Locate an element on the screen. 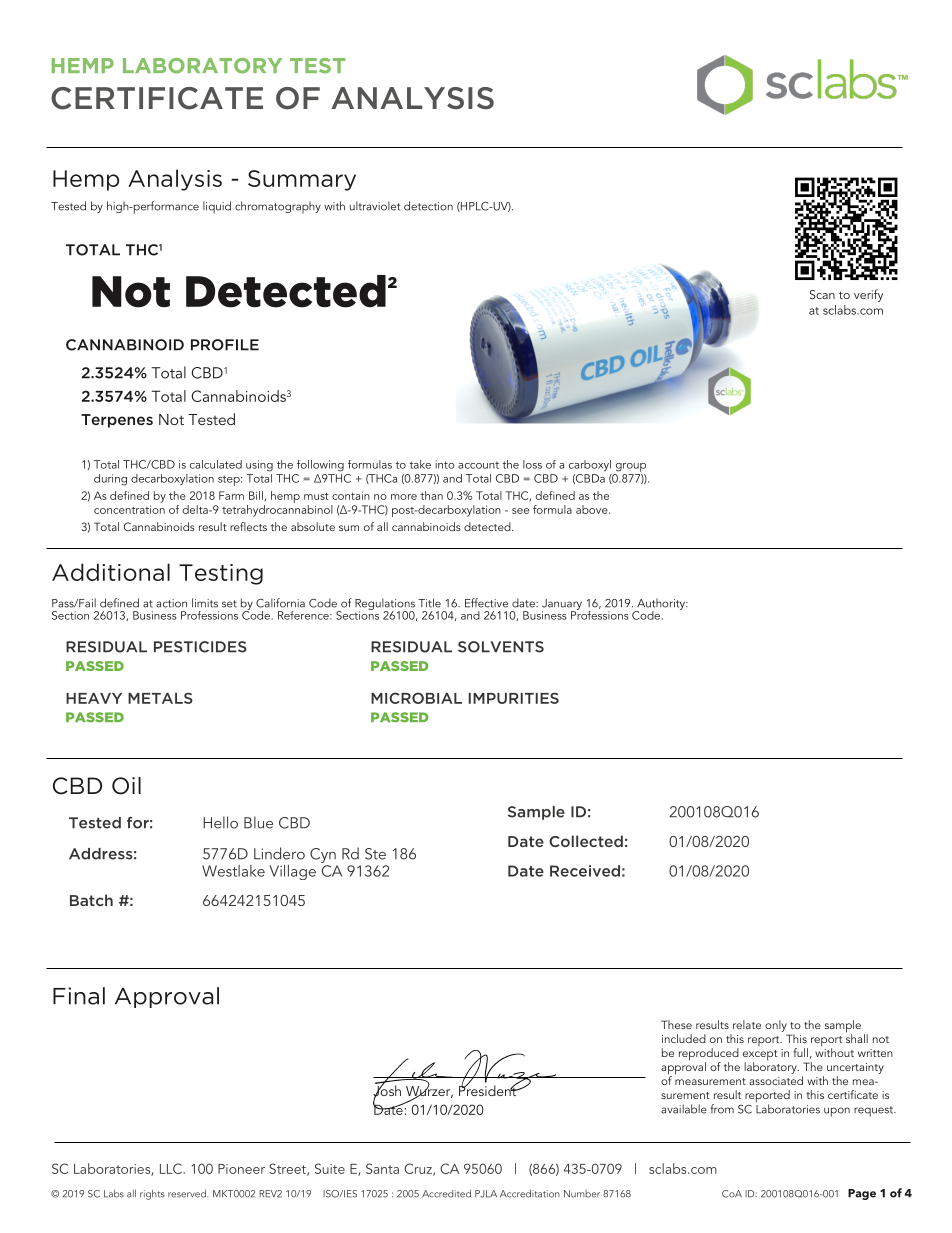 Image resolution: width=952 pixels, height=1233 pixels. calculated is located at coordinates (216, 464).
